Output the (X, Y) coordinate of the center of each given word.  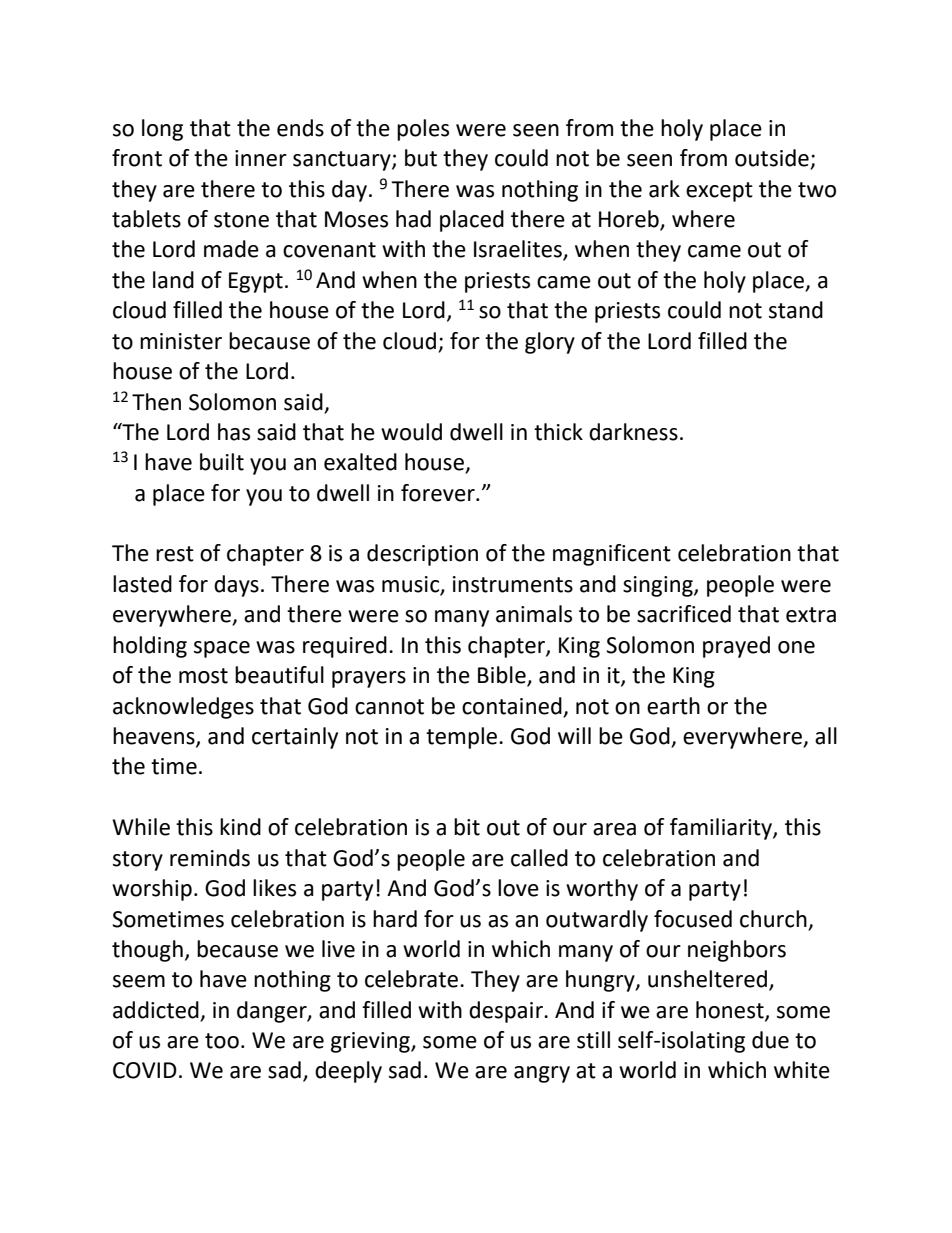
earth (673, 706)
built (222, 462)
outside (773, 159)
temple (463, 738)
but (421, 158)
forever (439, 493)
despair (507, 1012)
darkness (633, 432)
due (770, 1040)
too (222, 1041)
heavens (155, 737)
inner (261, 158)
